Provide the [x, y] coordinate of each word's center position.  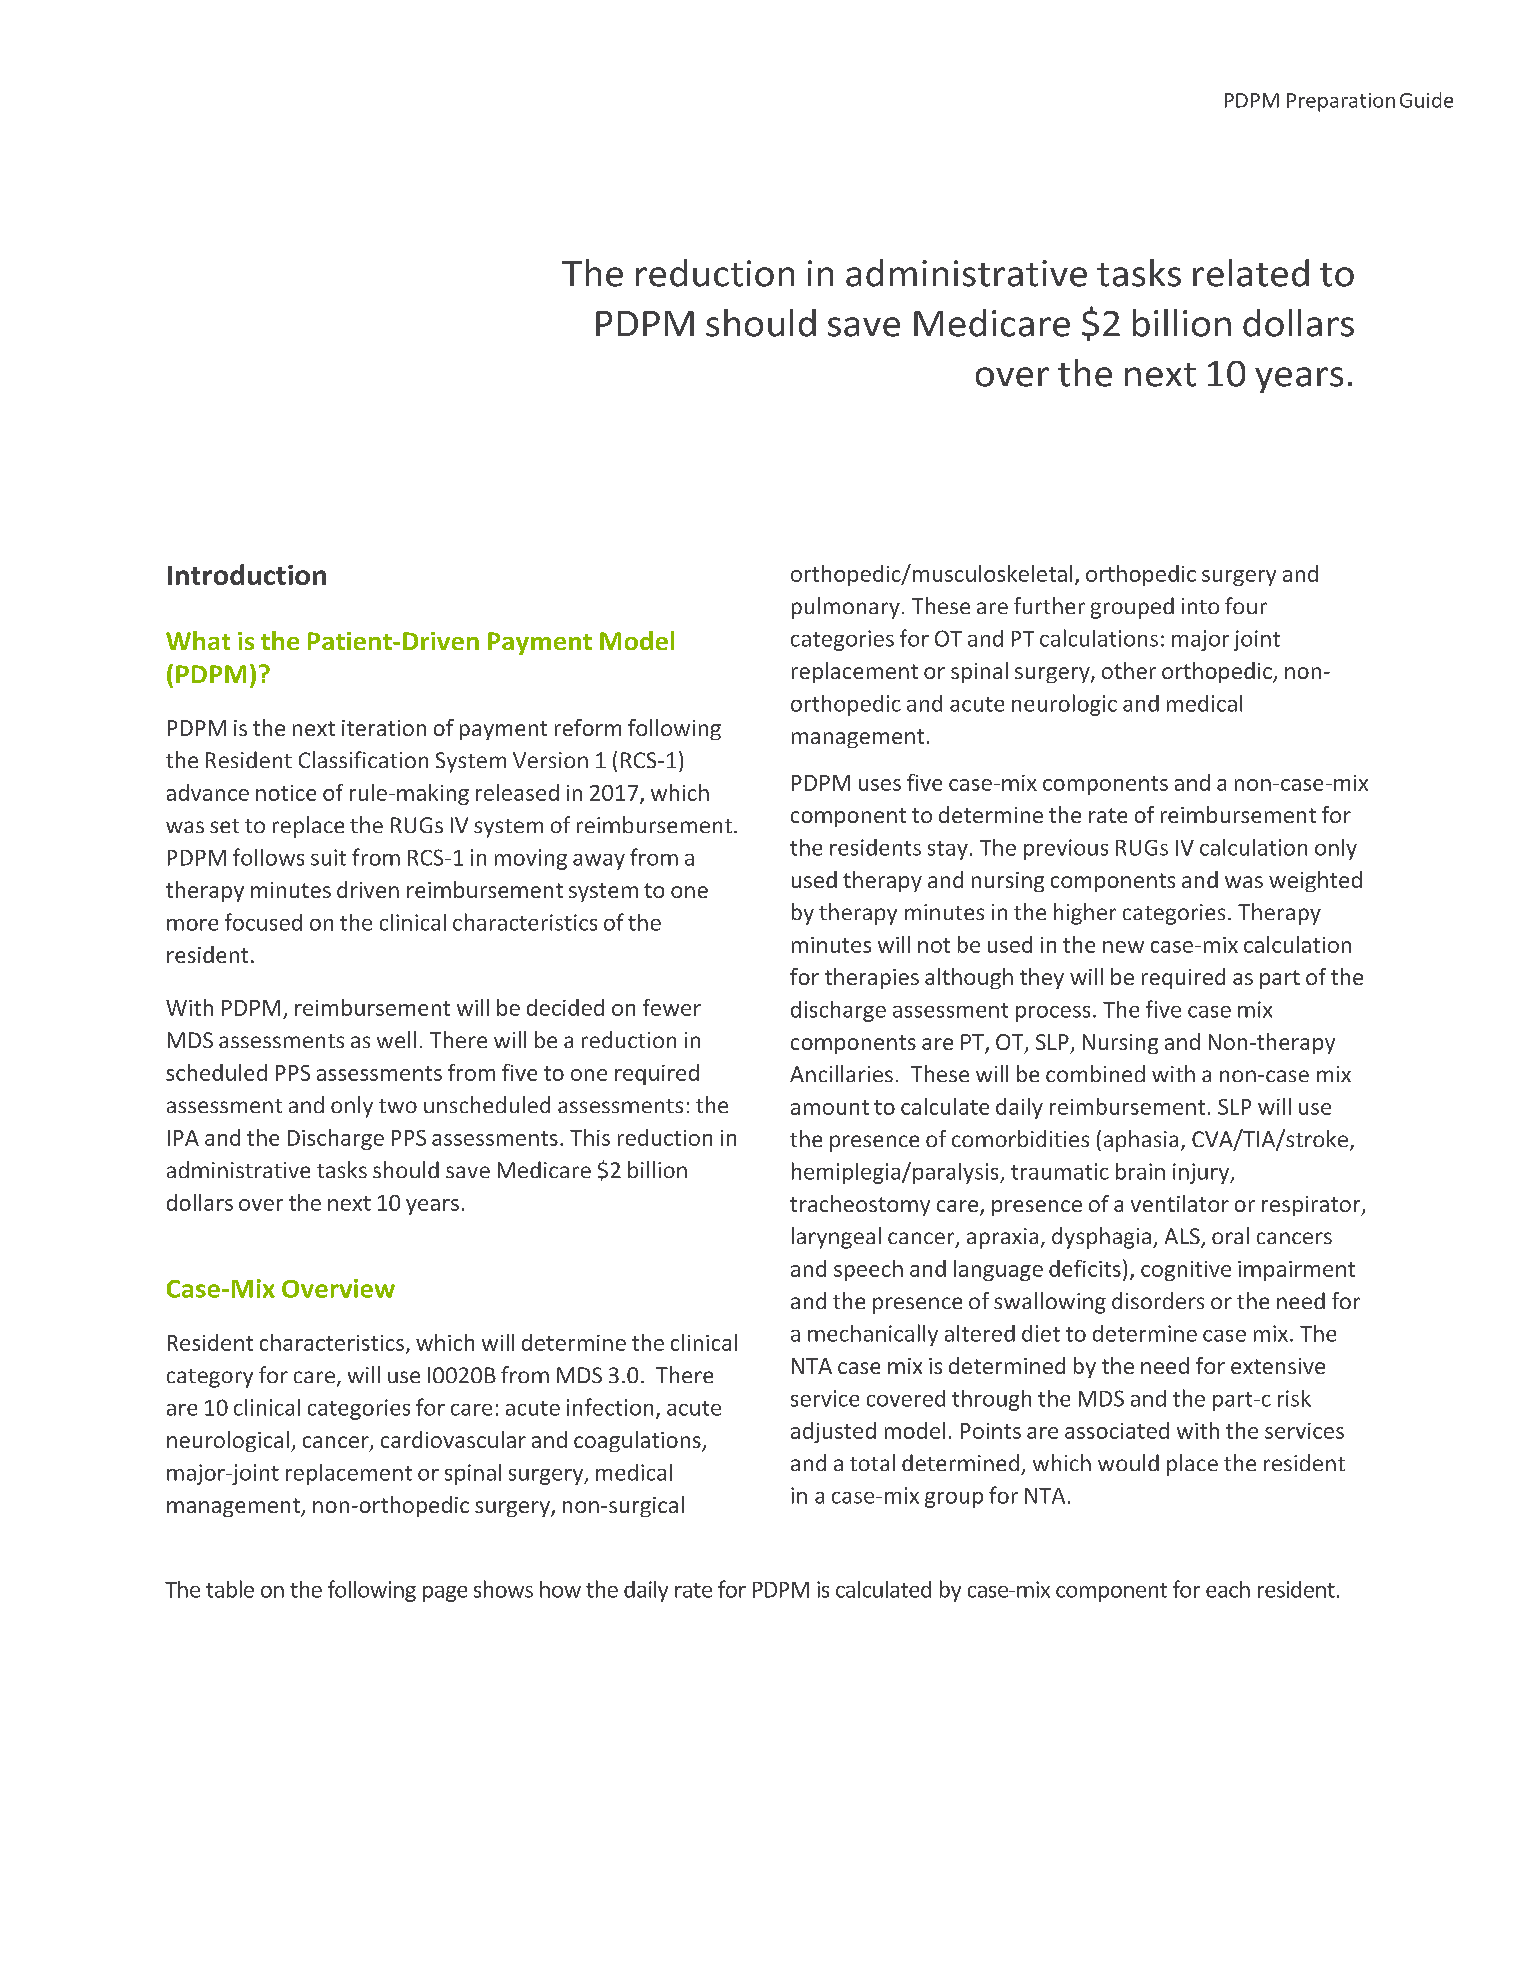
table [230, 1589]
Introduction [247, 574]
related [1251, 273]
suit [328, 857]
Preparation [1341, 102]
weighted [1315, 881]
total [872, 1462]
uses [880, 785]
